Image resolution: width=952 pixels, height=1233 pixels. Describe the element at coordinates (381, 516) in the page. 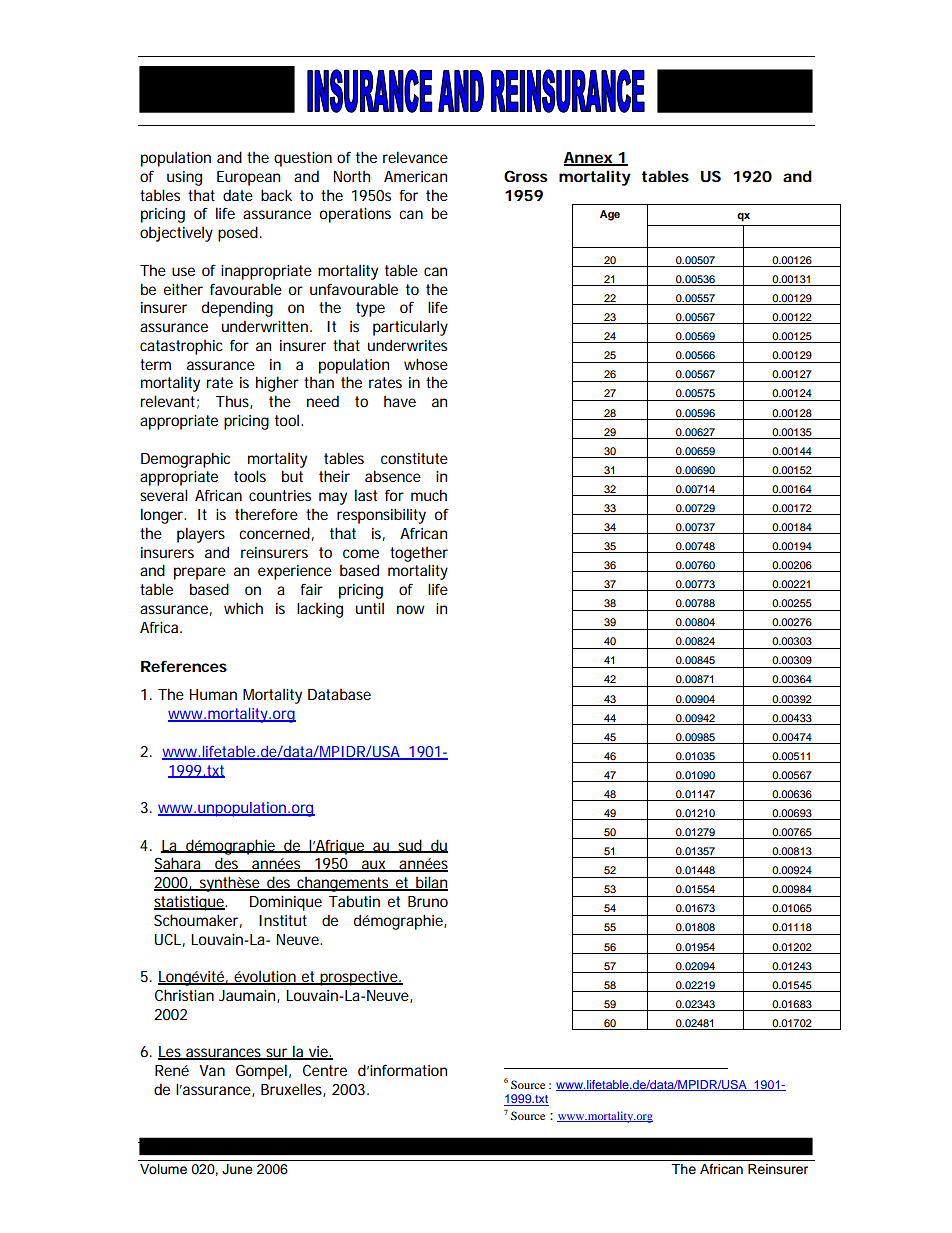

I see `responsibility` at that location.
